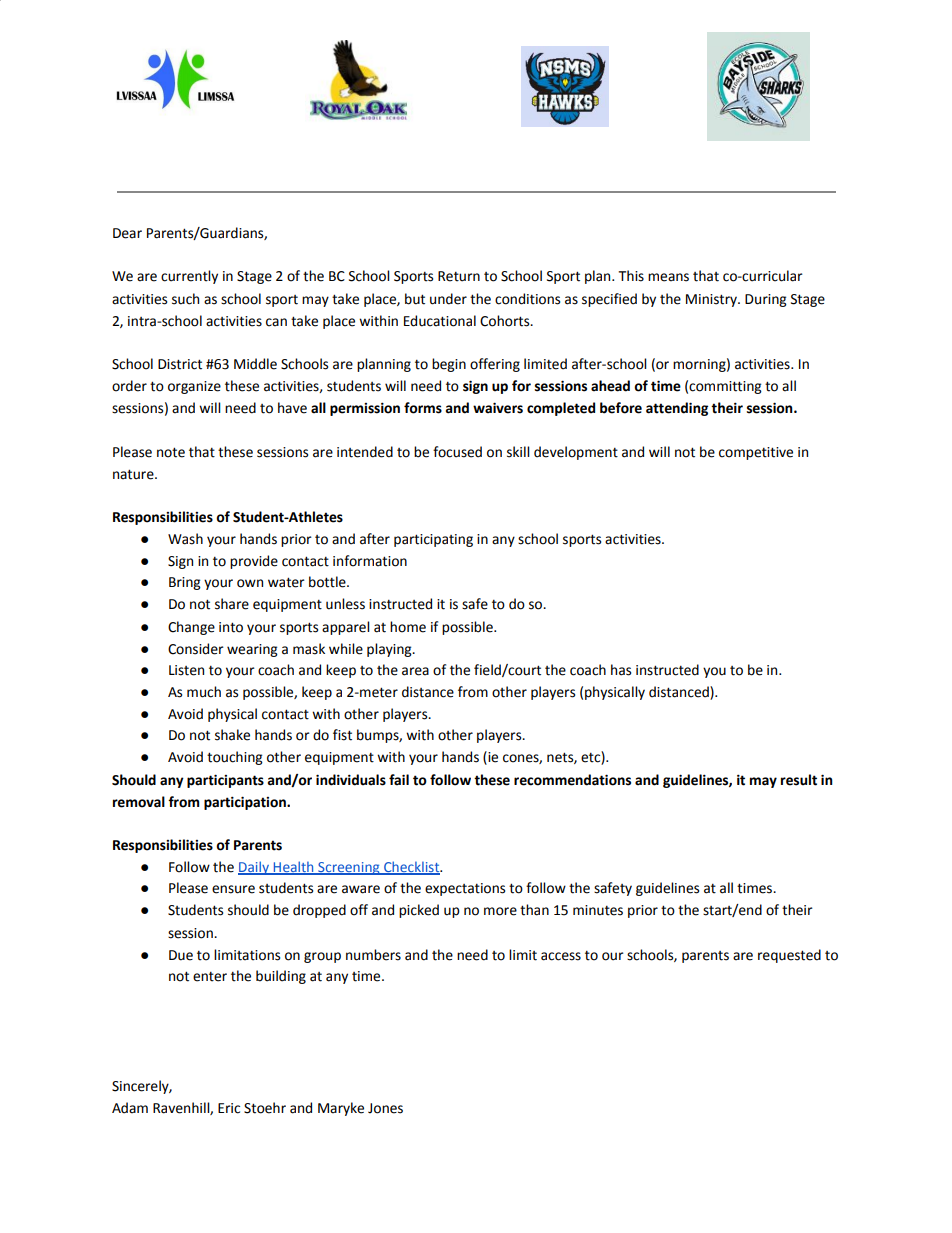 The height and width of the image is (1233, 952). Describe the element at coordinates (229, 1108) in the image. I see `Eric` at that location.
